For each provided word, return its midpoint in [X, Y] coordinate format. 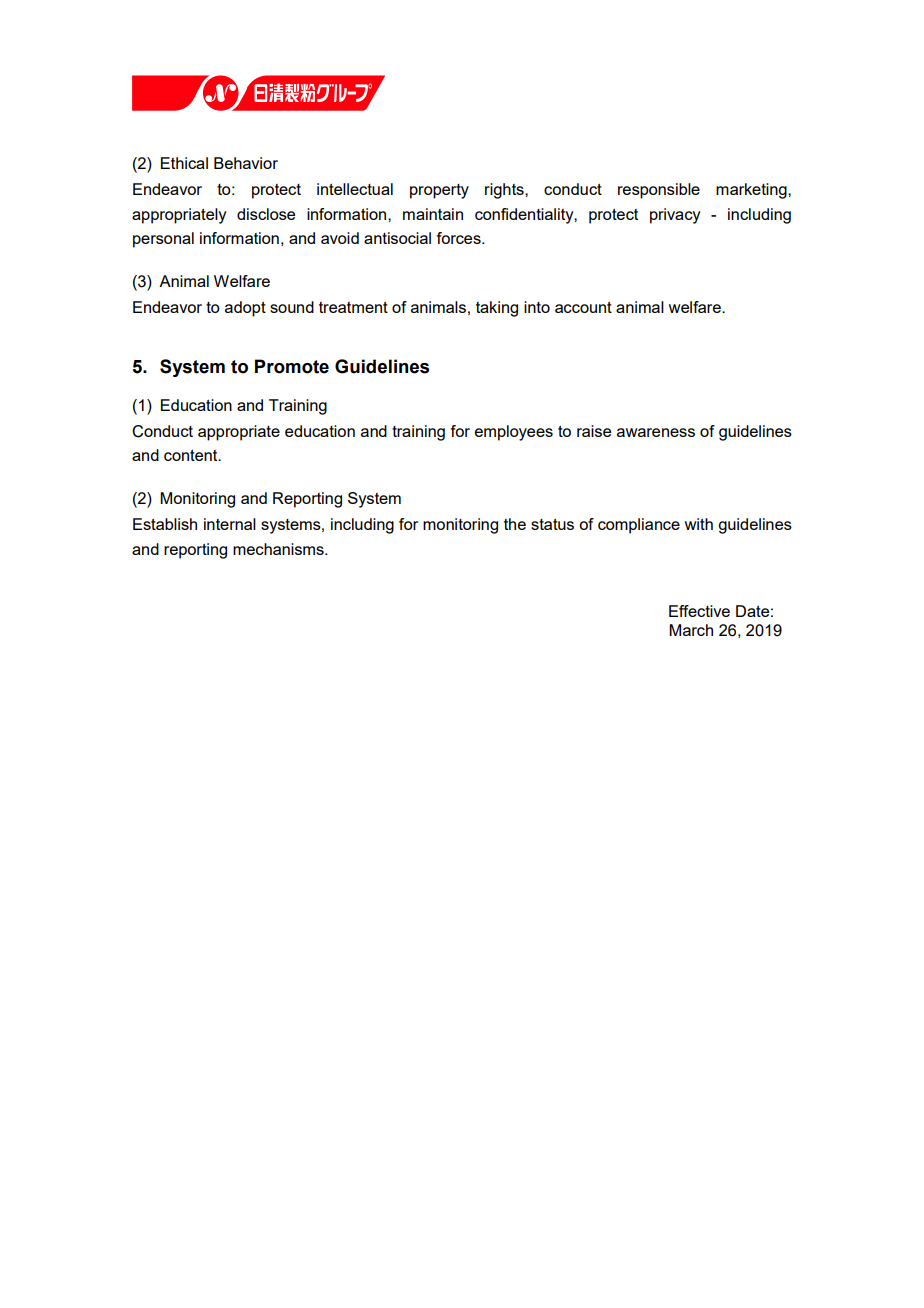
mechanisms [279, 549]
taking [497, 309]
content [192, 455]
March [691, 630]
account [583, 307]
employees [514, 433]
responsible [659, 191]
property [439, 191]
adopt [245, 309]
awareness [656, 432]
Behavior [246, 163]
